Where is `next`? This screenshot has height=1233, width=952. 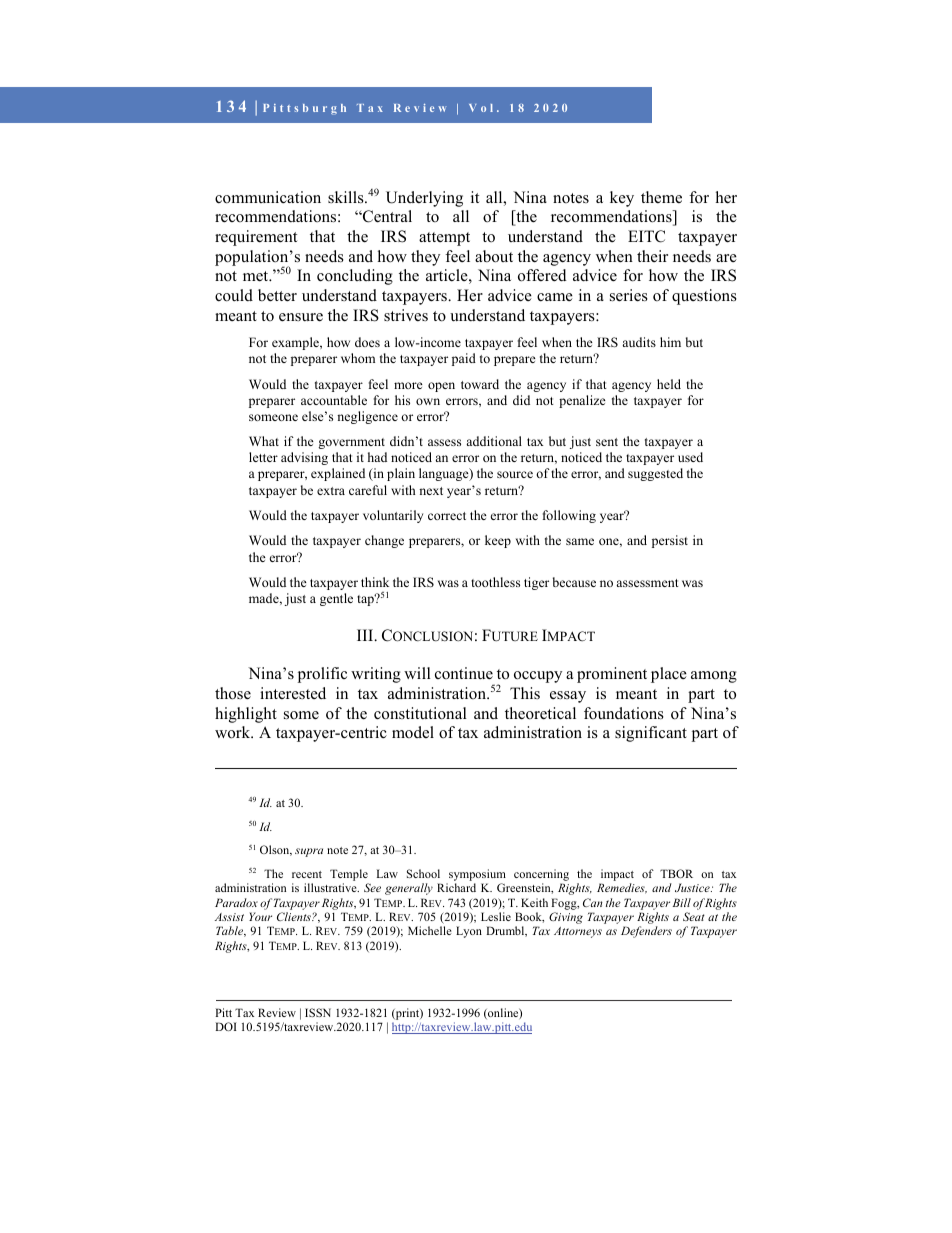 next is located at coordinates (431, 491).
